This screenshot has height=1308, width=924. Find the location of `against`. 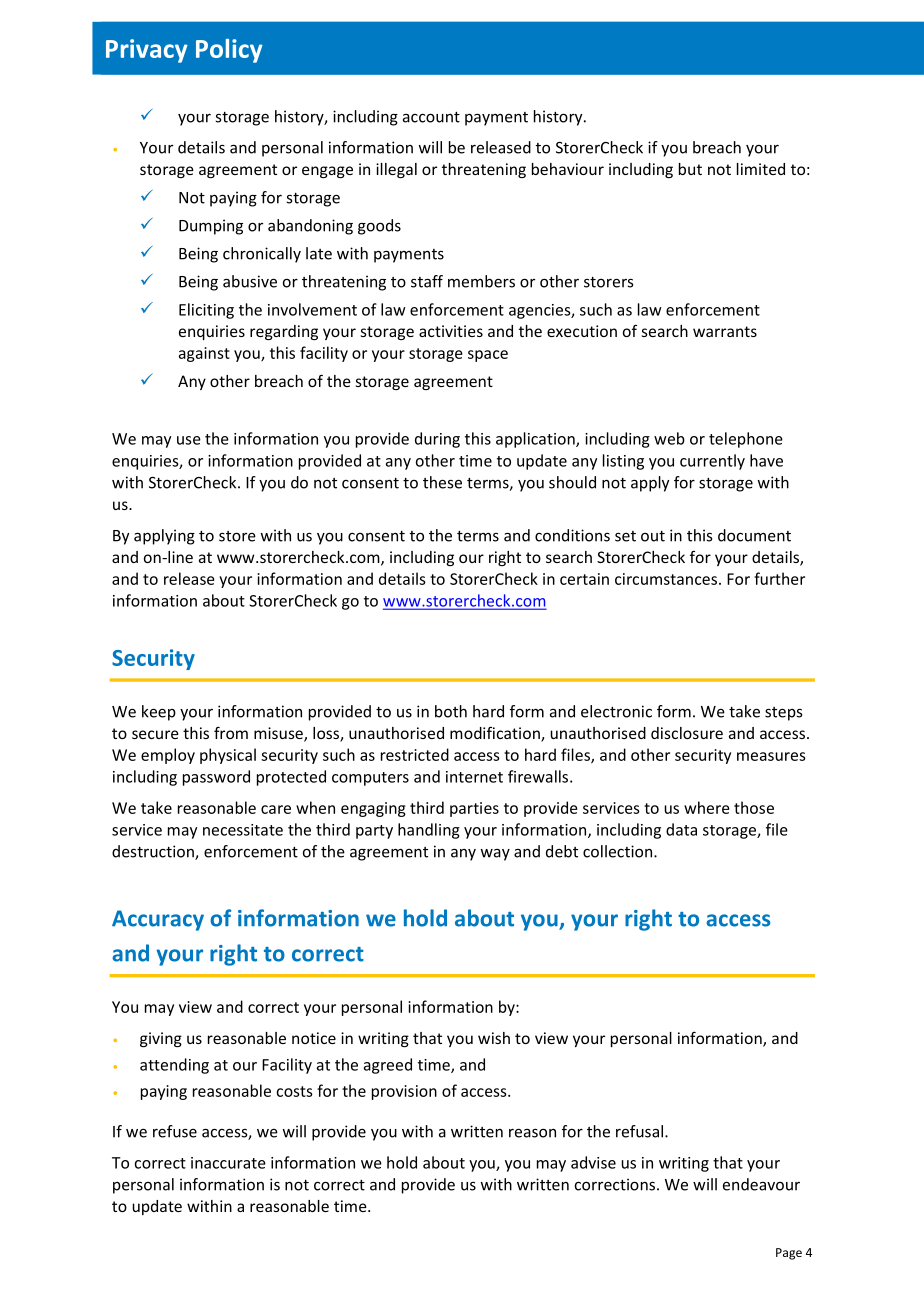

against is located at coordinates (204, 354).
